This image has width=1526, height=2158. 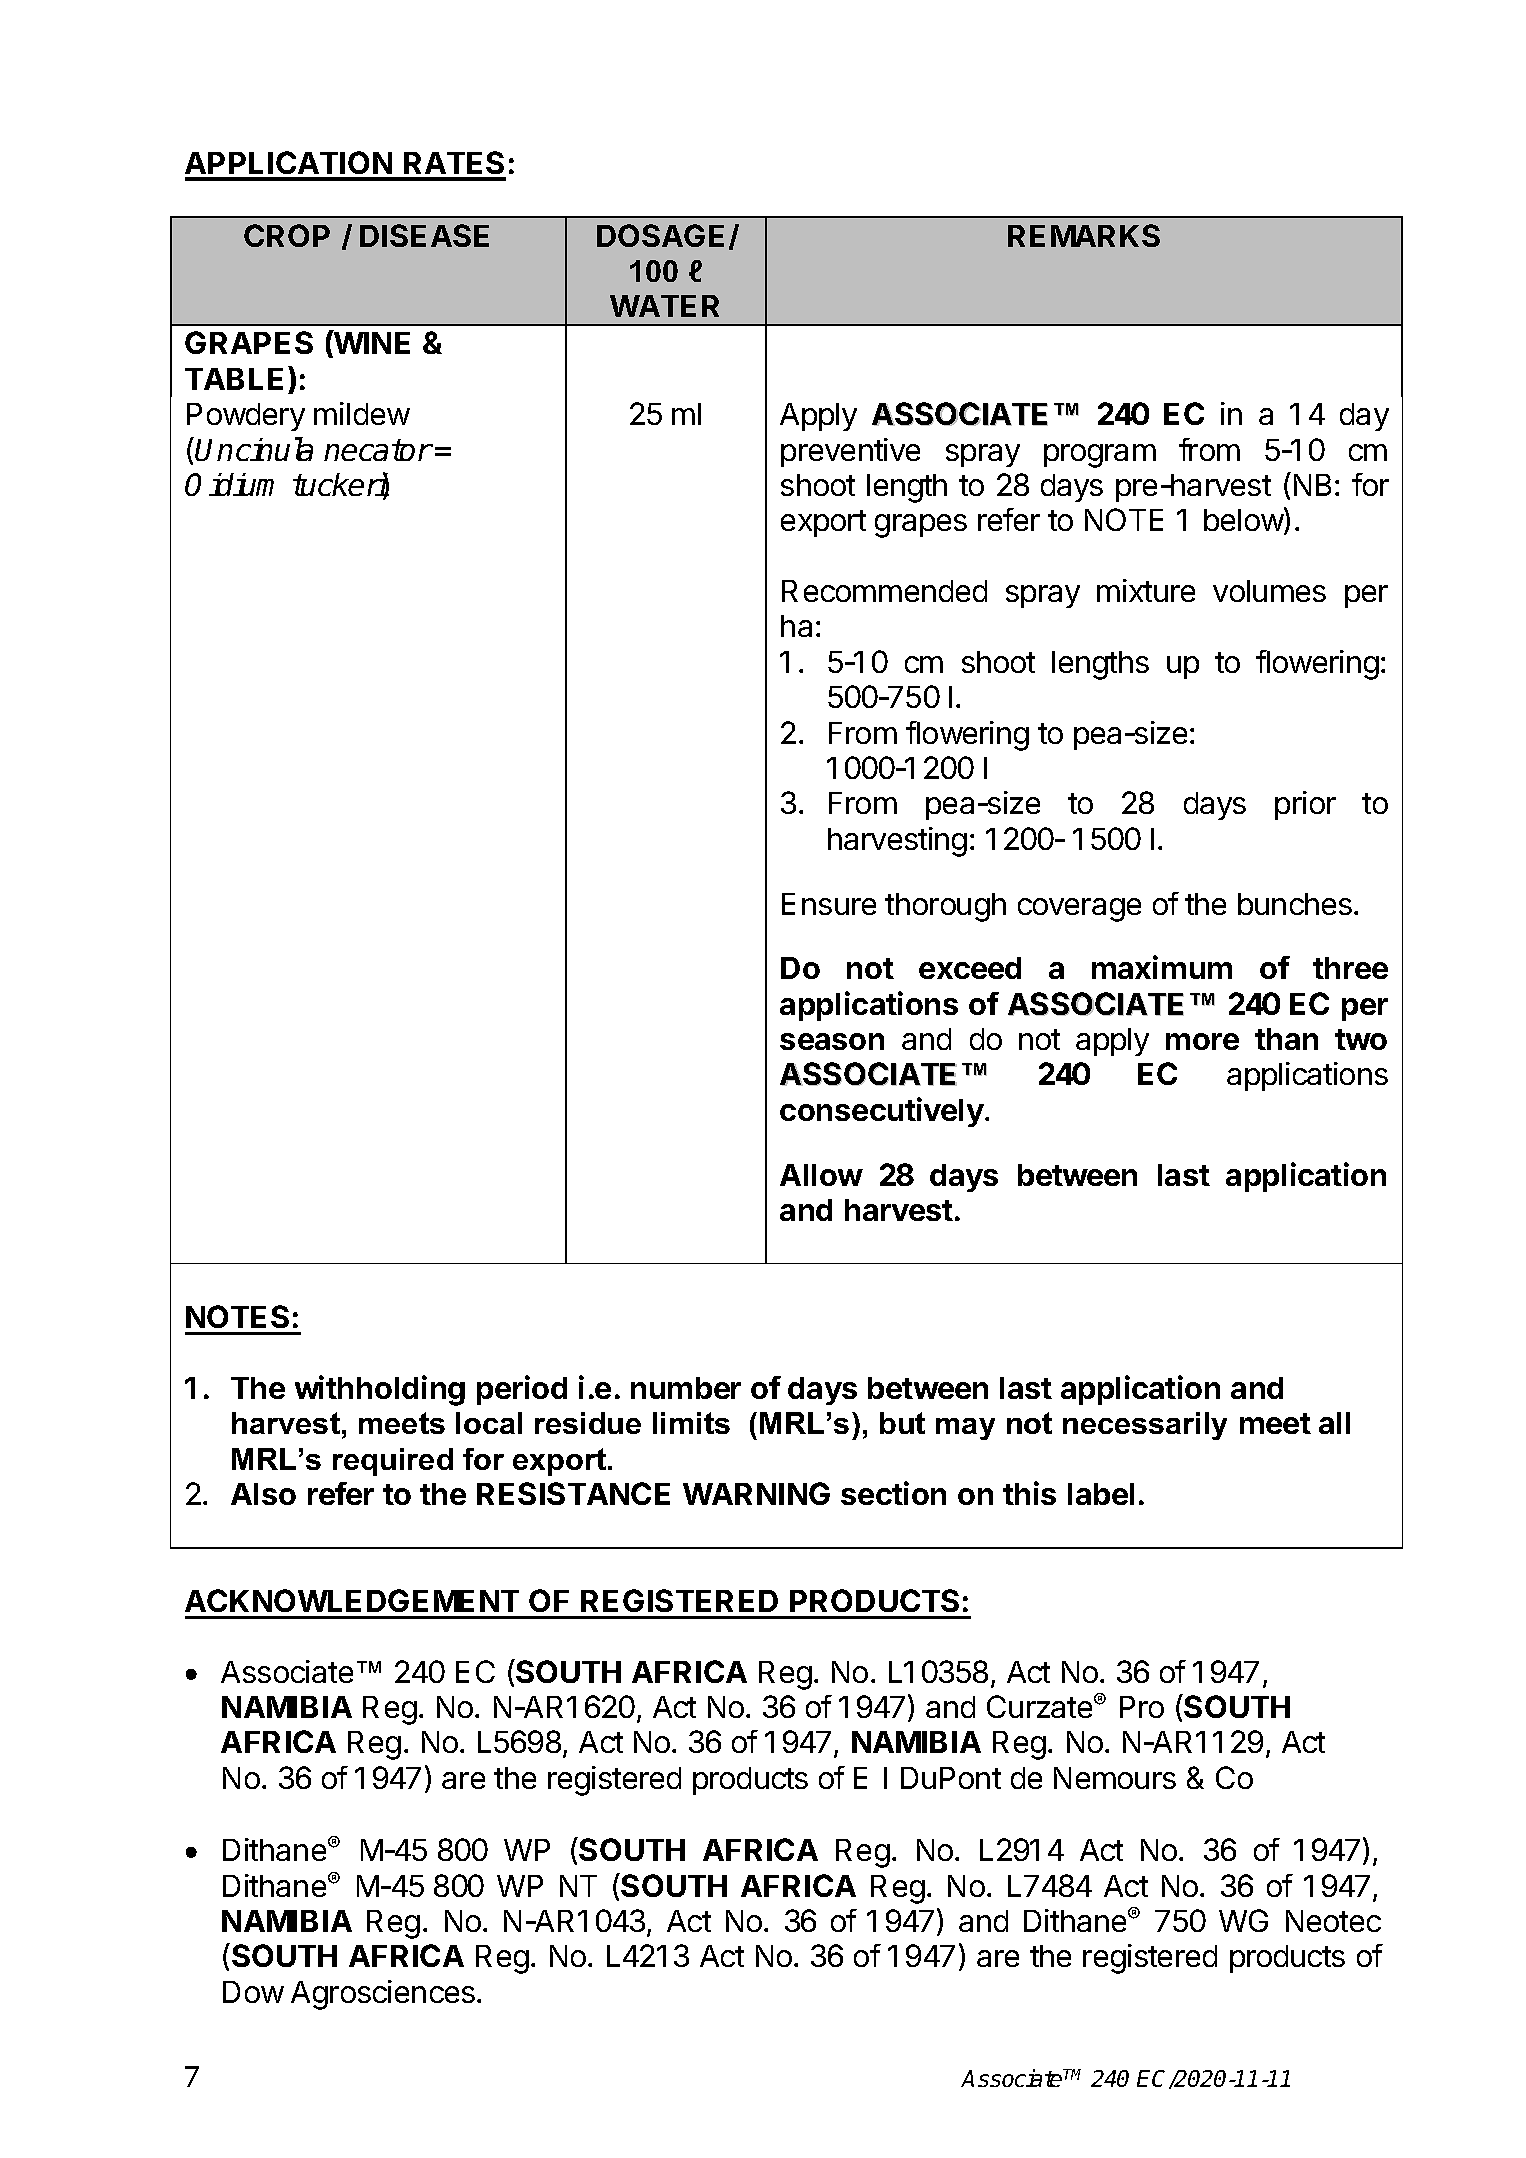 What do you see at coordinates (253, 1992) in the image?
I see `Dow` at bounding box center [253, 1992].
